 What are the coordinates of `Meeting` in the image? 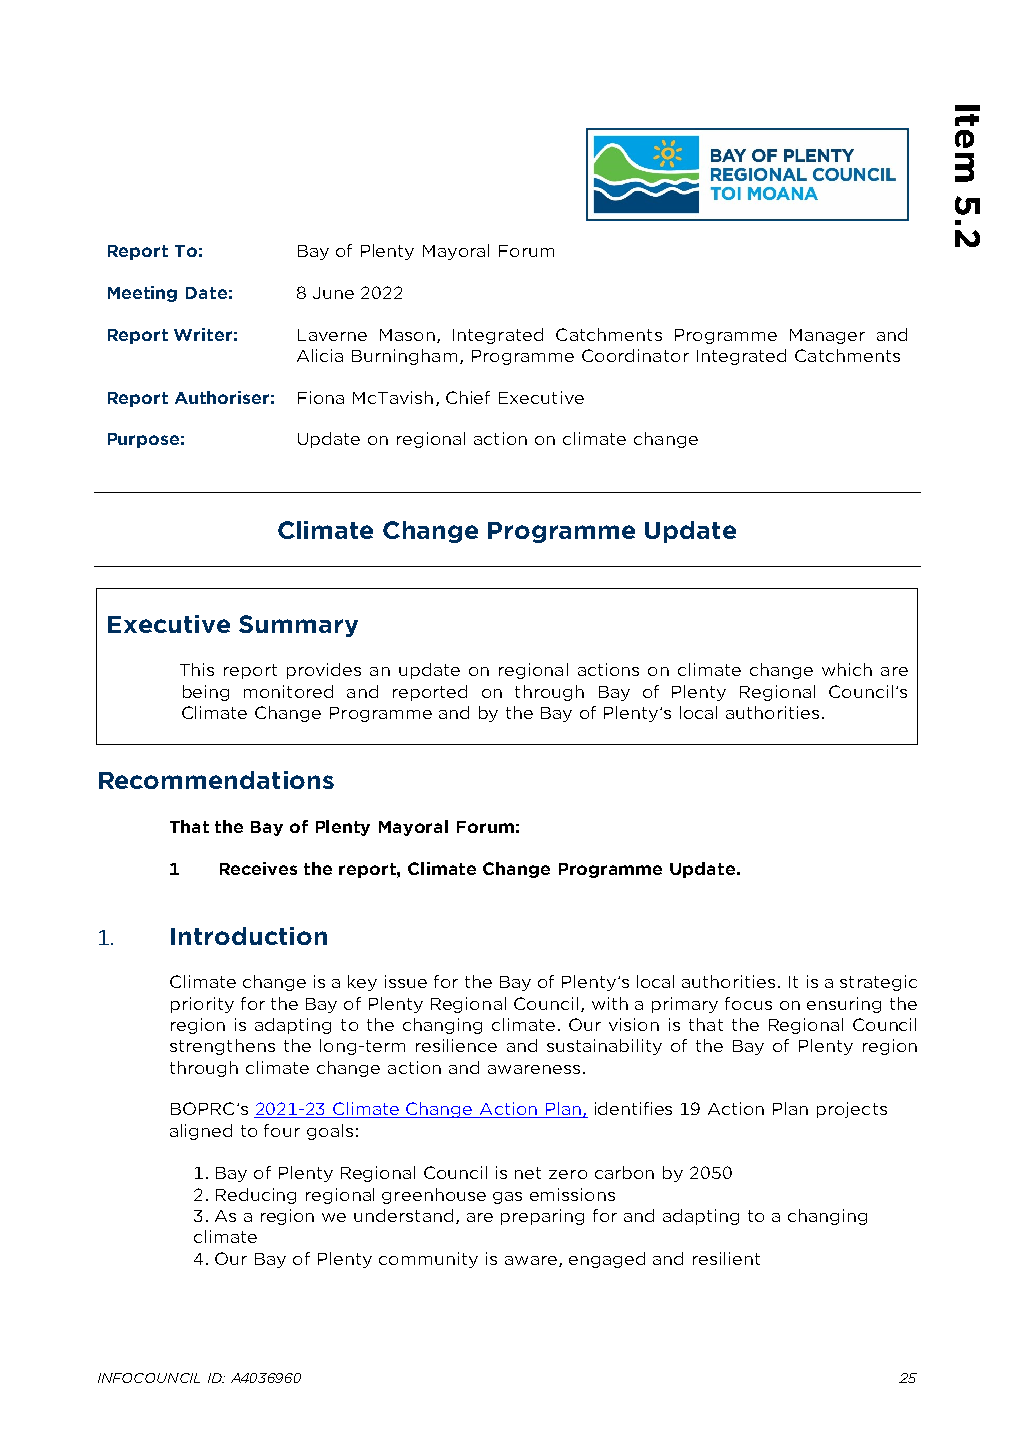 It's located at (142, 294).
